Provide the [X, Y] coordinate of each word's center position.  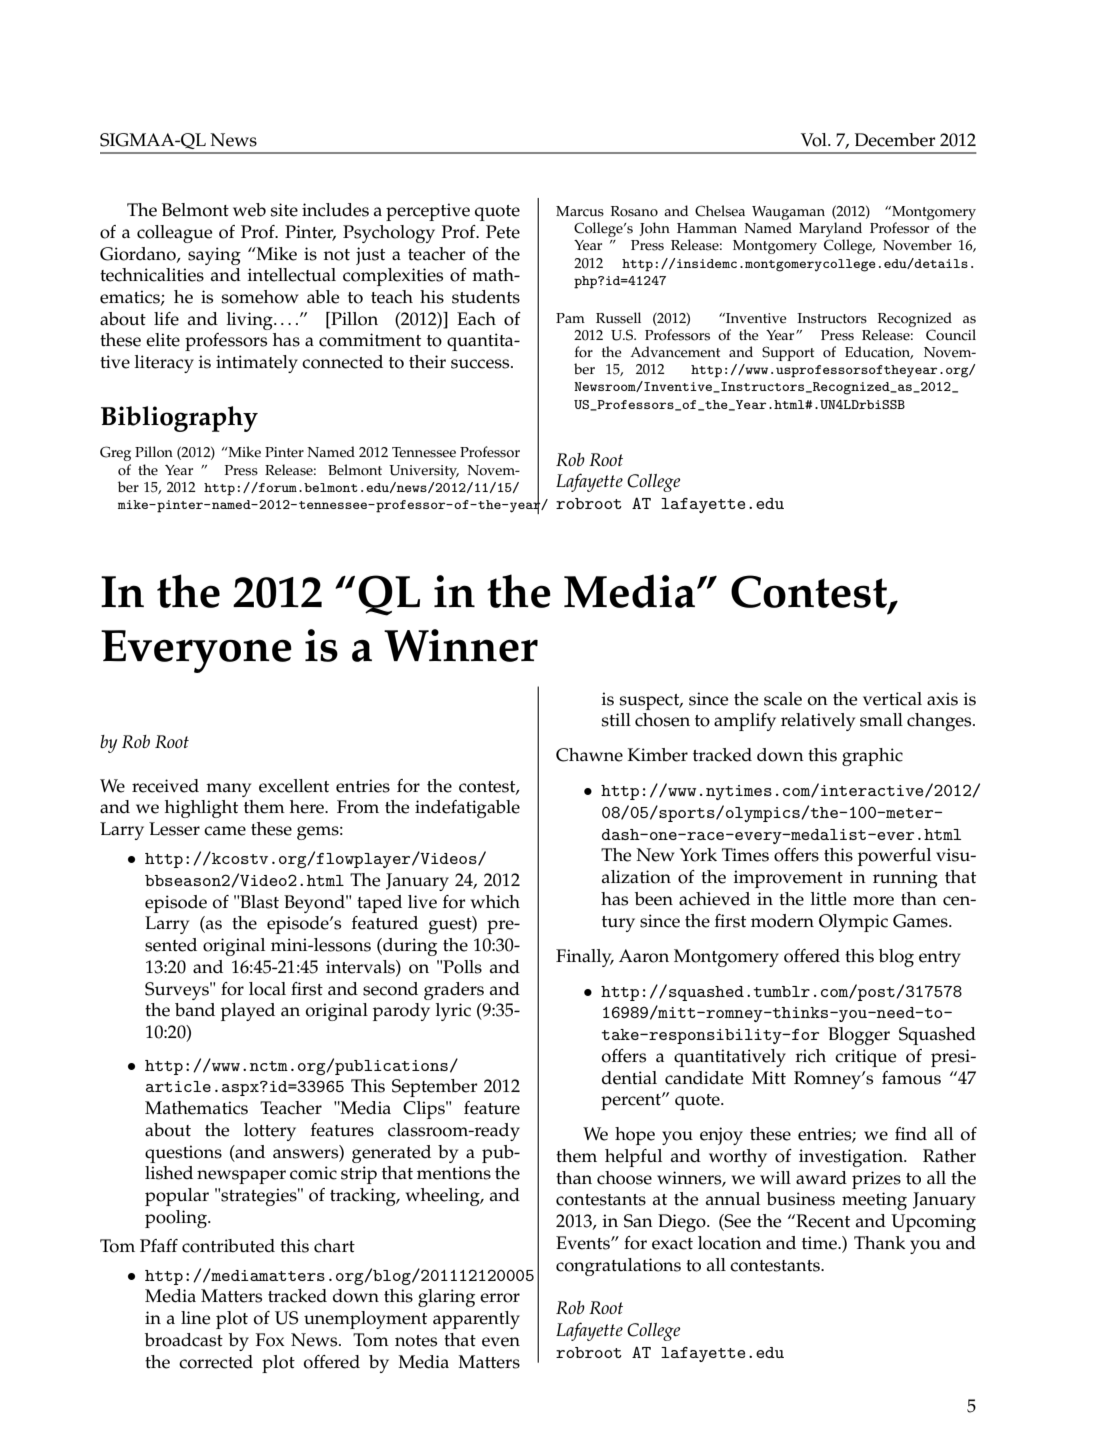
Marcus [580, 211]
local [267, 989]
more [873, 901]
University [424, 472]
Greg [115, 453]
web [249, 210]
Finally [585, 958]
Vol [815, 140]
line [196, 1318]
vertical [892, 699]
